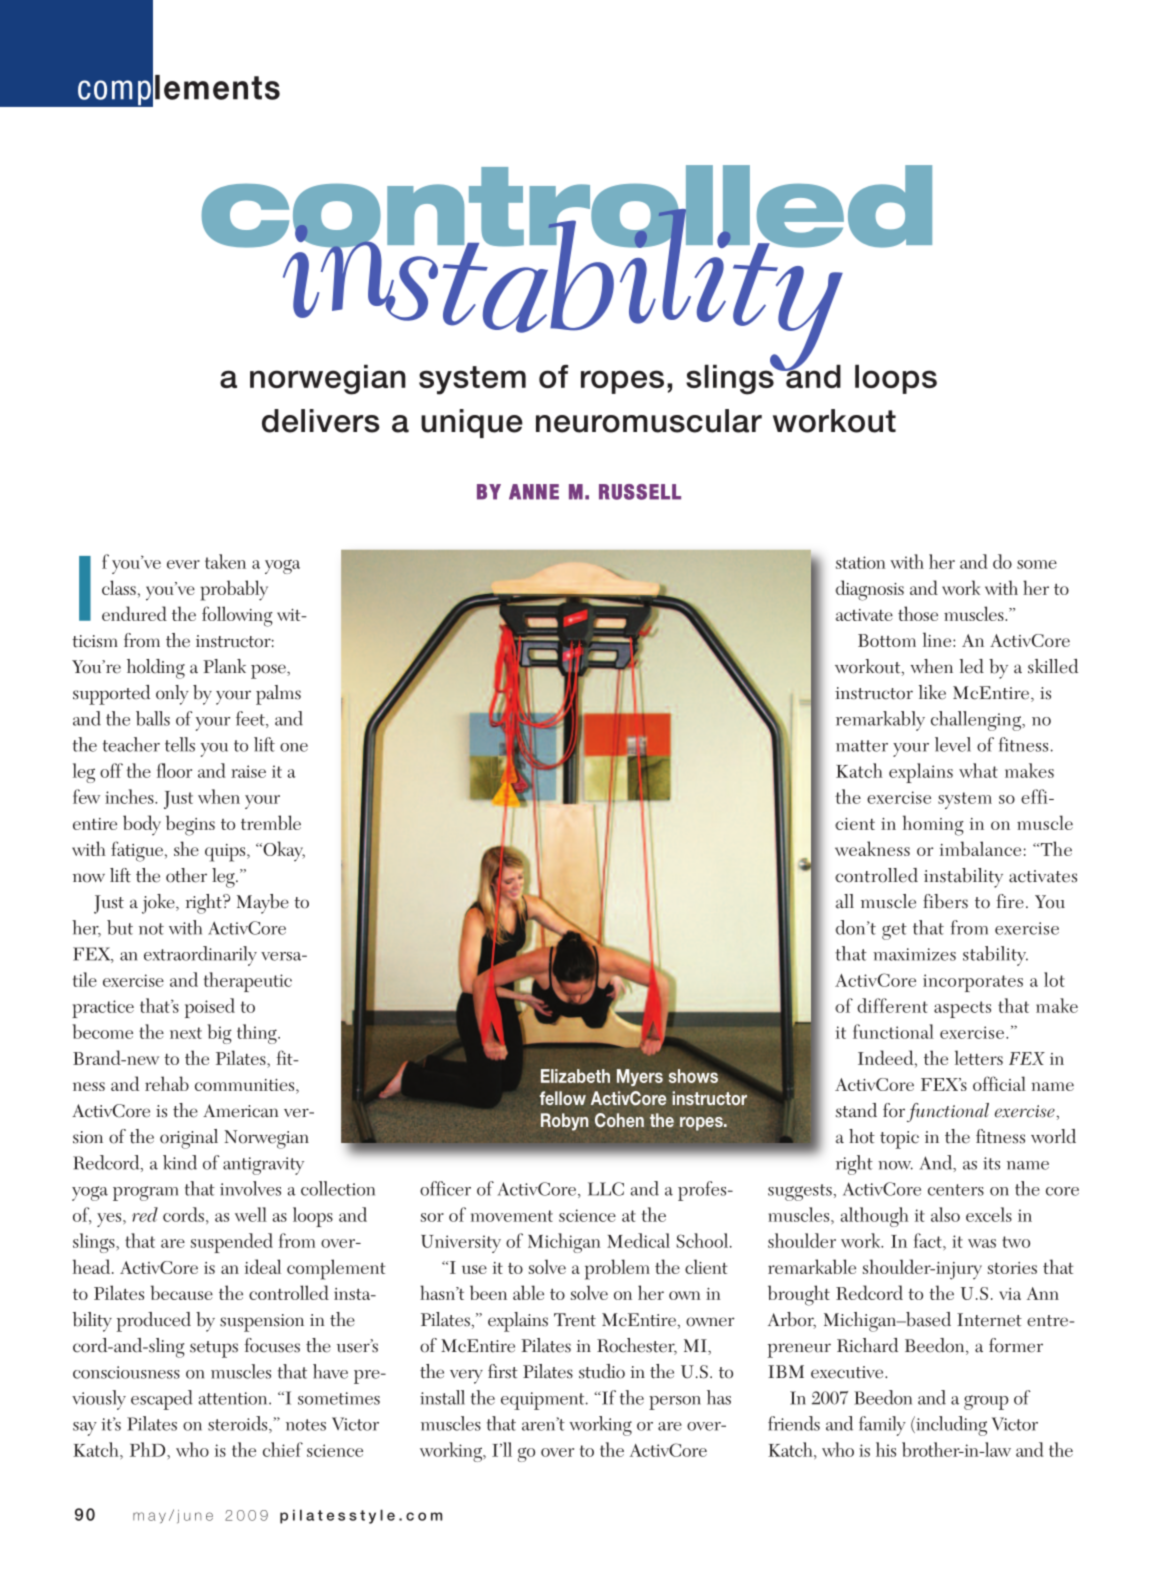 The height and width of the screenshot is (1573, 1157). I want to click on movement, so click(512, 1216).
